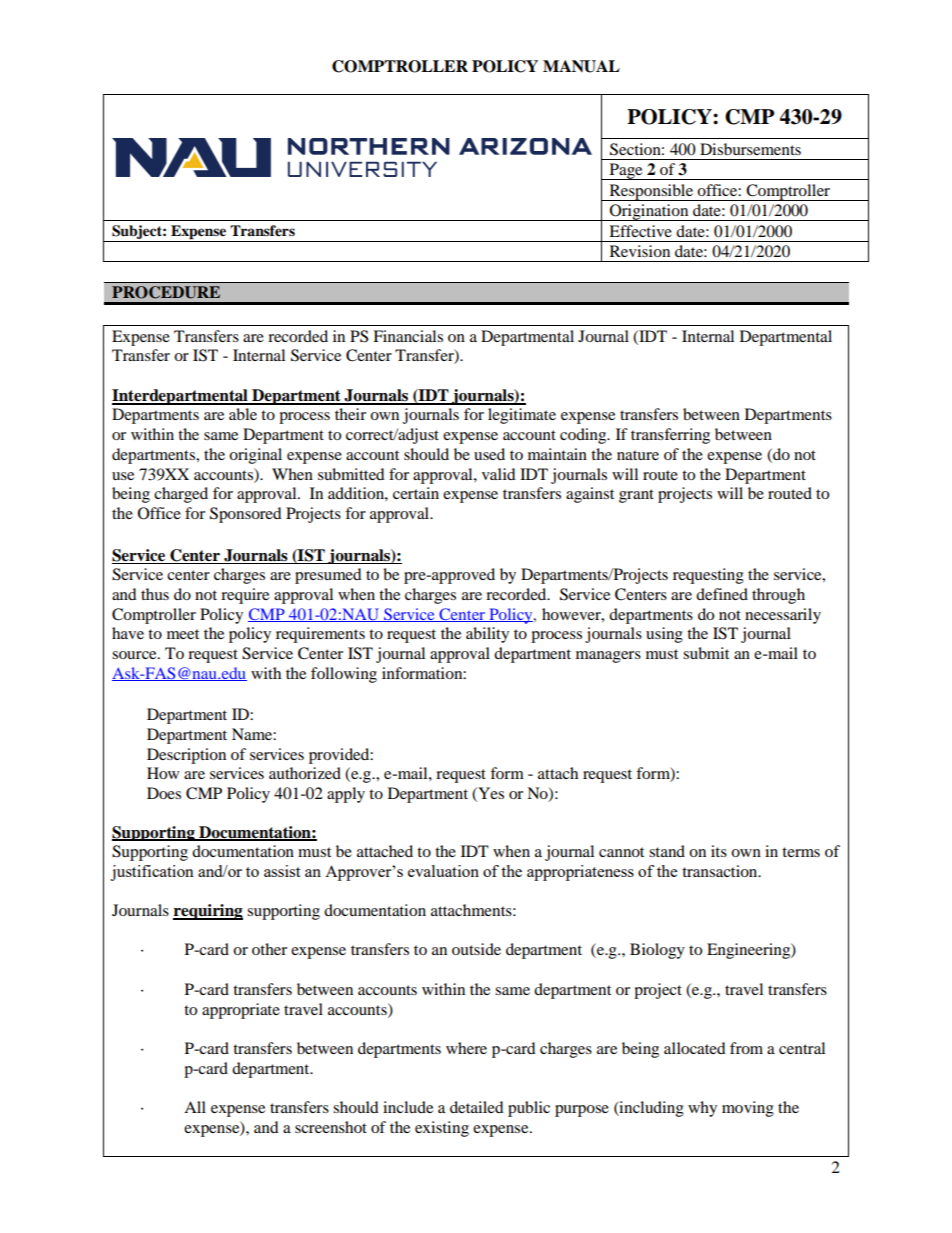 The width and height of the screenshot is (952, 1233). Describe the element at coordinates (750, 149) in the screenshot. I see `Disbursements` at that location.
